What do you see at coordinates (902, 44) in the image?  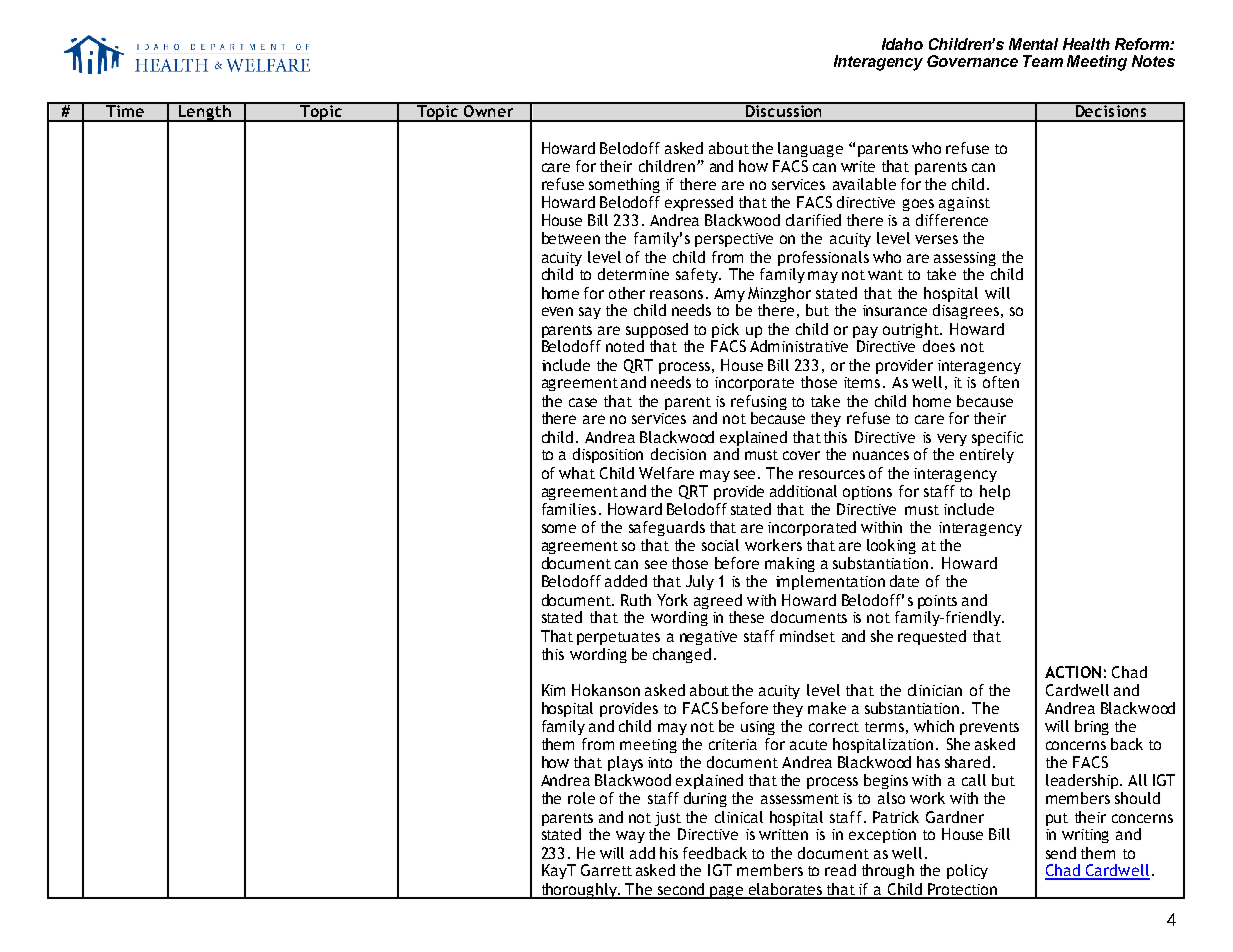 I see `Idaho` at bounding box center [902, 44].
